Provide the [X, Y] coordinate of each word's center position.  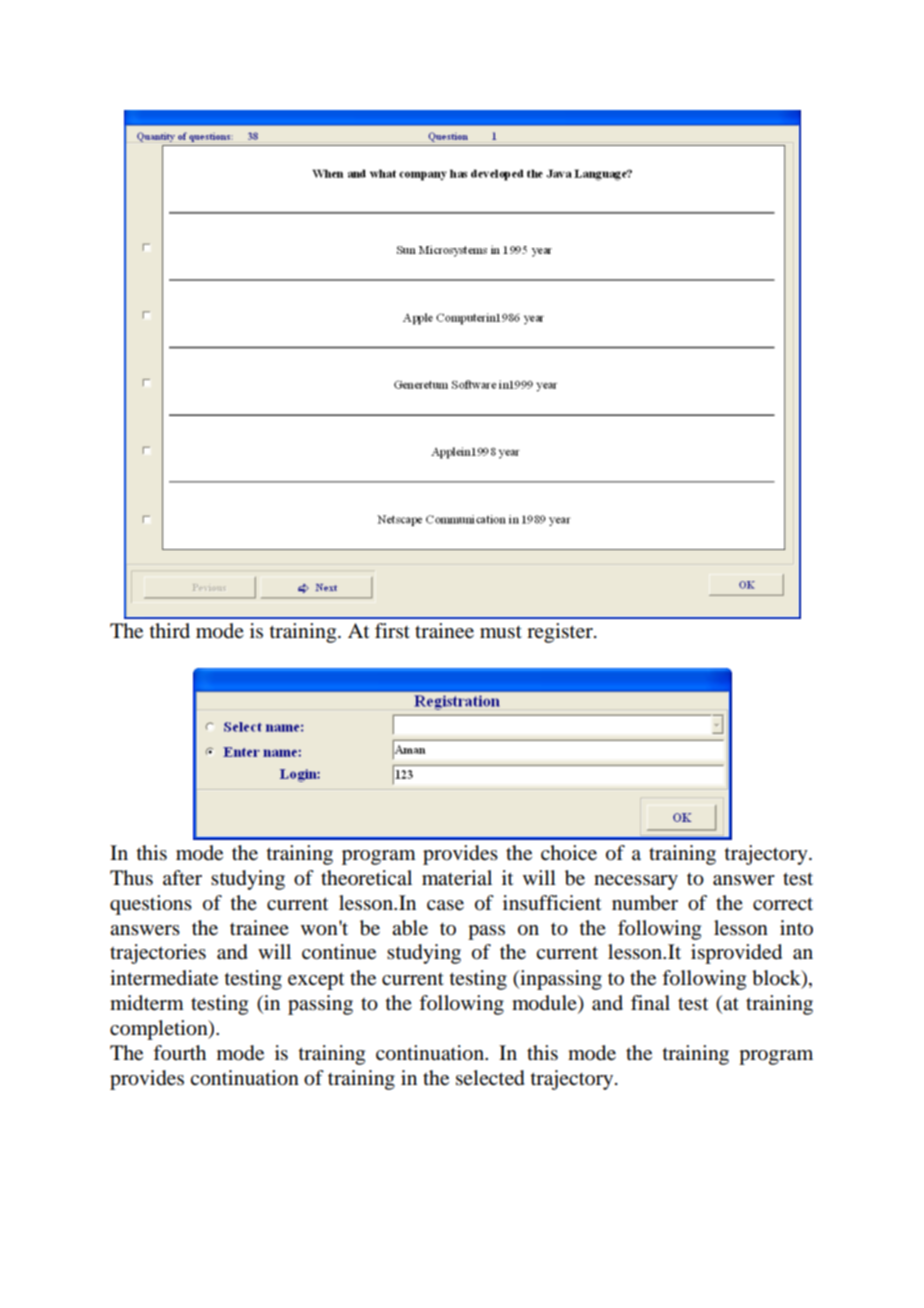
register [561, 633]
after [182, 878]
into [796, 928]
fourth [179, 1053]
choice [569, 853]
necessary [636, 882]
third [170, 630]
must [501, 632]
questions [151, 905]
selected [490, 1078]
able [410, 928]
